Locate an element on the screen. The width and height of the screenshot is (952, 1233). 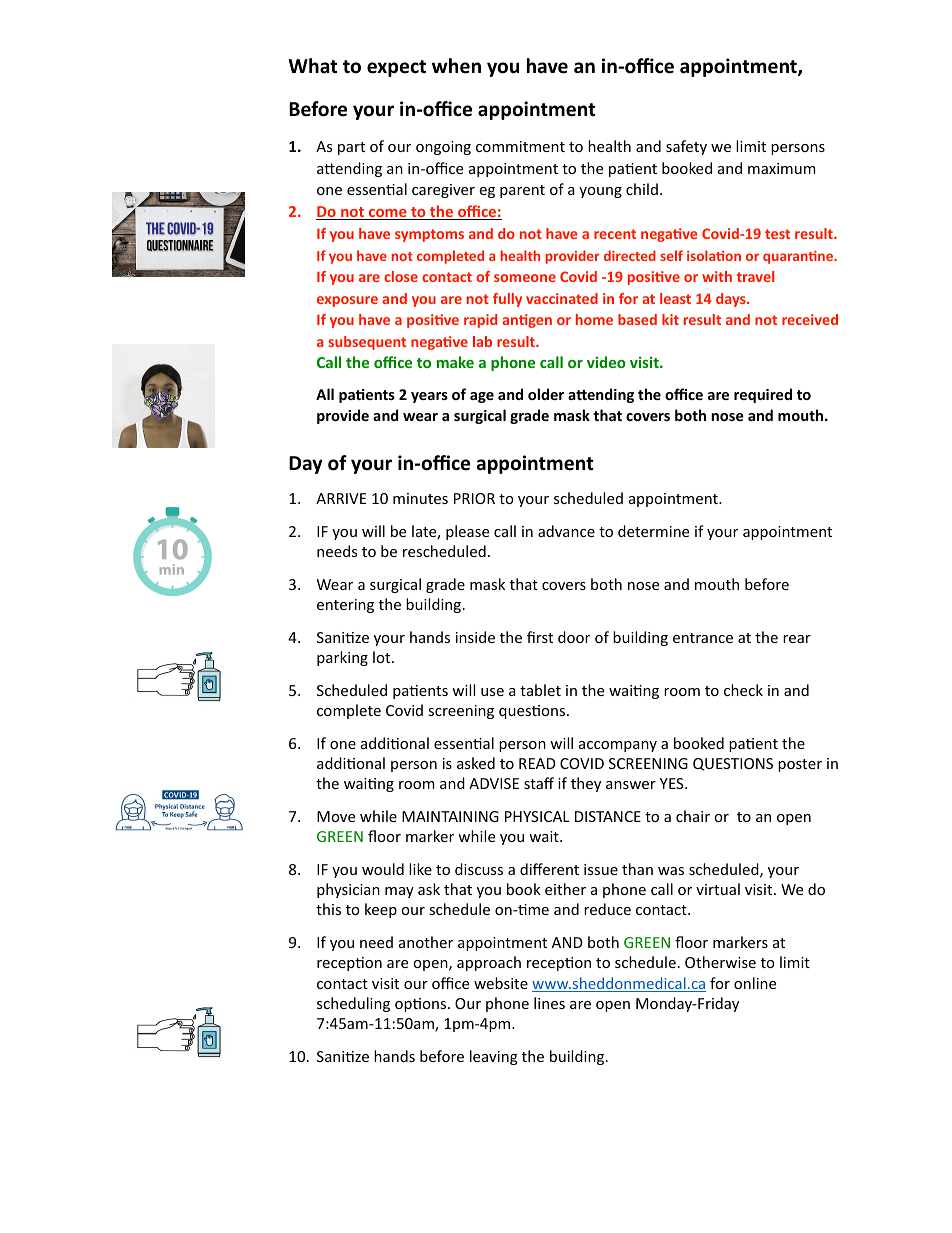
check is located at coordinates (743, 690).
